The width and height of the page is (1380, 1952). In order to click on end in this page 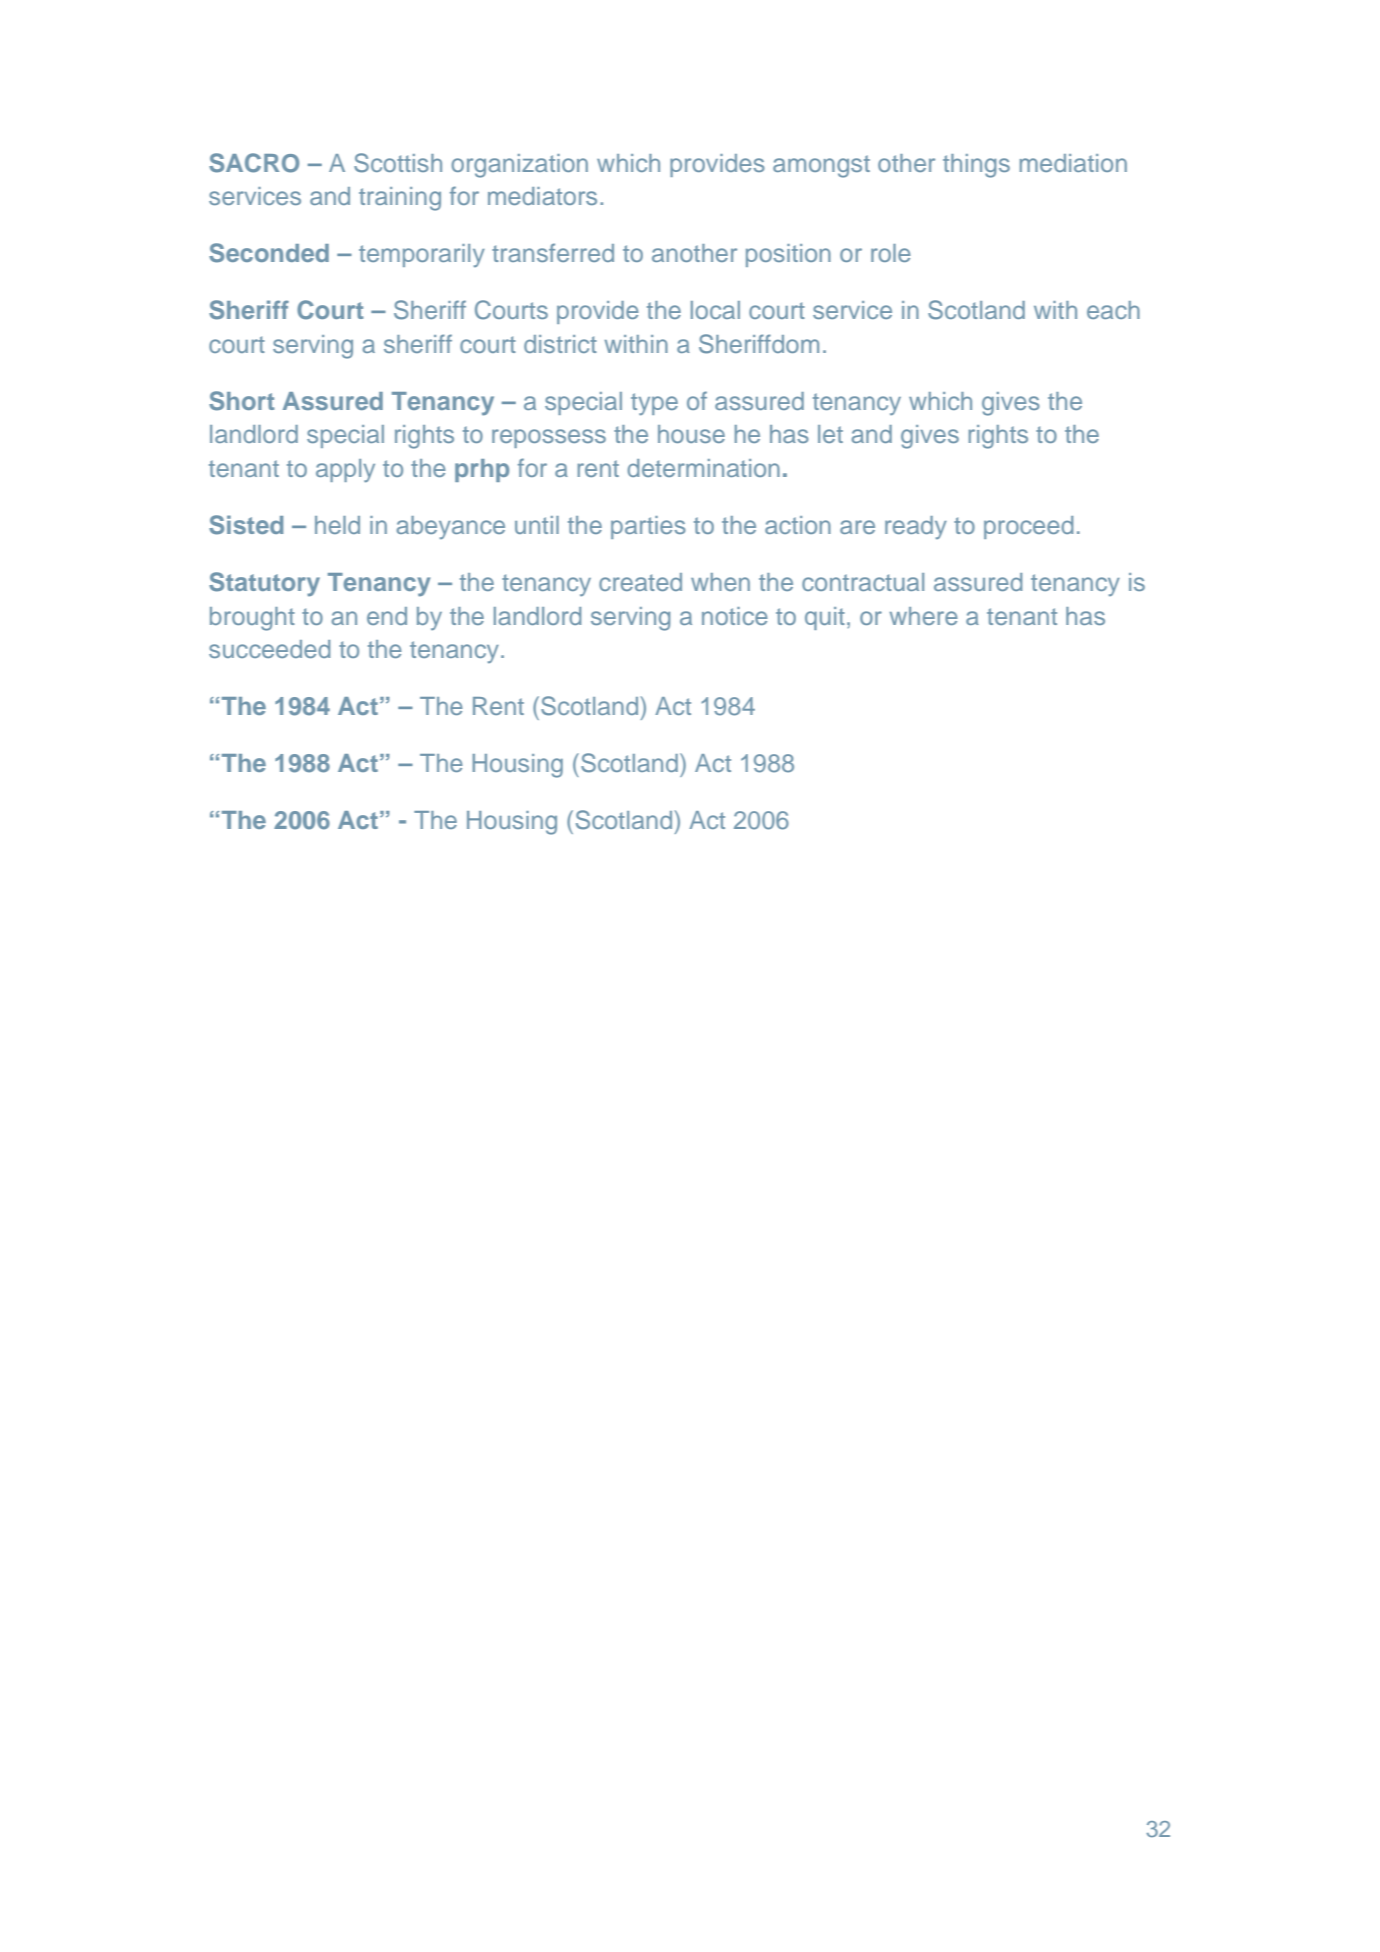, I will do `click(387, 616)`.
